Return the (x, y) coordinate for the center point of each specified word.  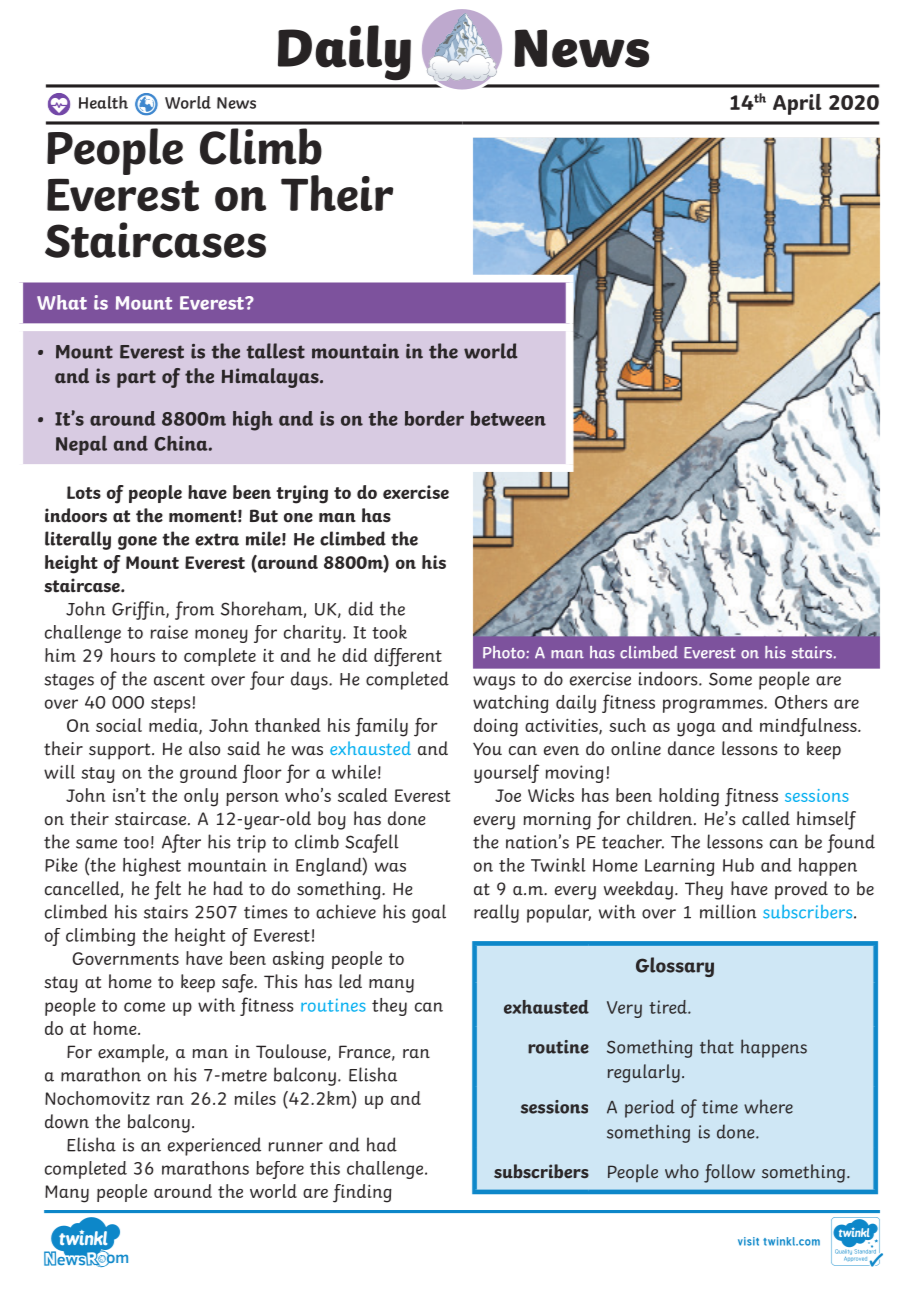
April (797, 104)
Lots (84, 492)
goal (429, 913)
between (508, 418)
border (434, 418)
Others (801, 702)
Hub (738, 865)
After (181, 843)
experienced (214, 1146)
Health (103, 102)
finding (362, 1193)
